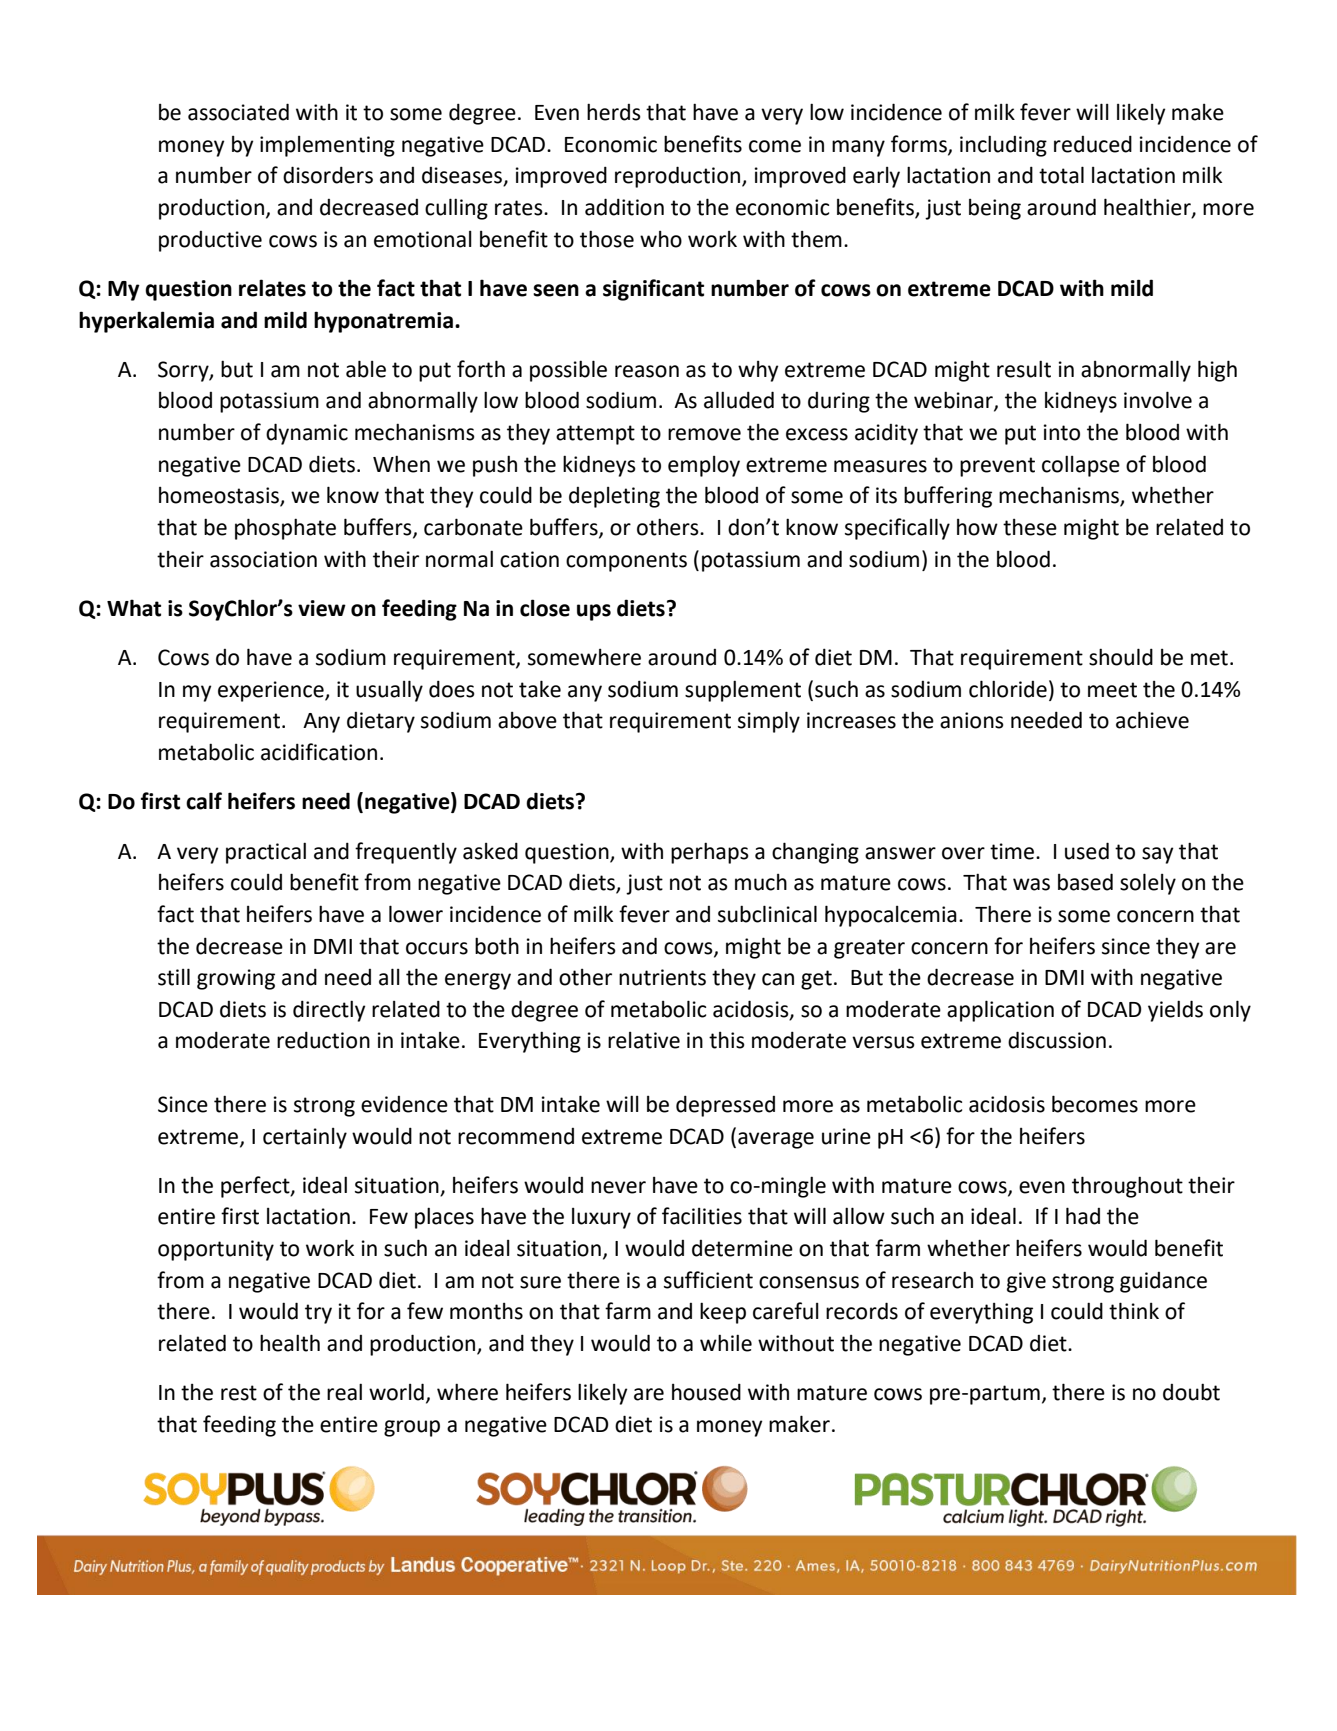  I want to click on association, so click(263, 559).
